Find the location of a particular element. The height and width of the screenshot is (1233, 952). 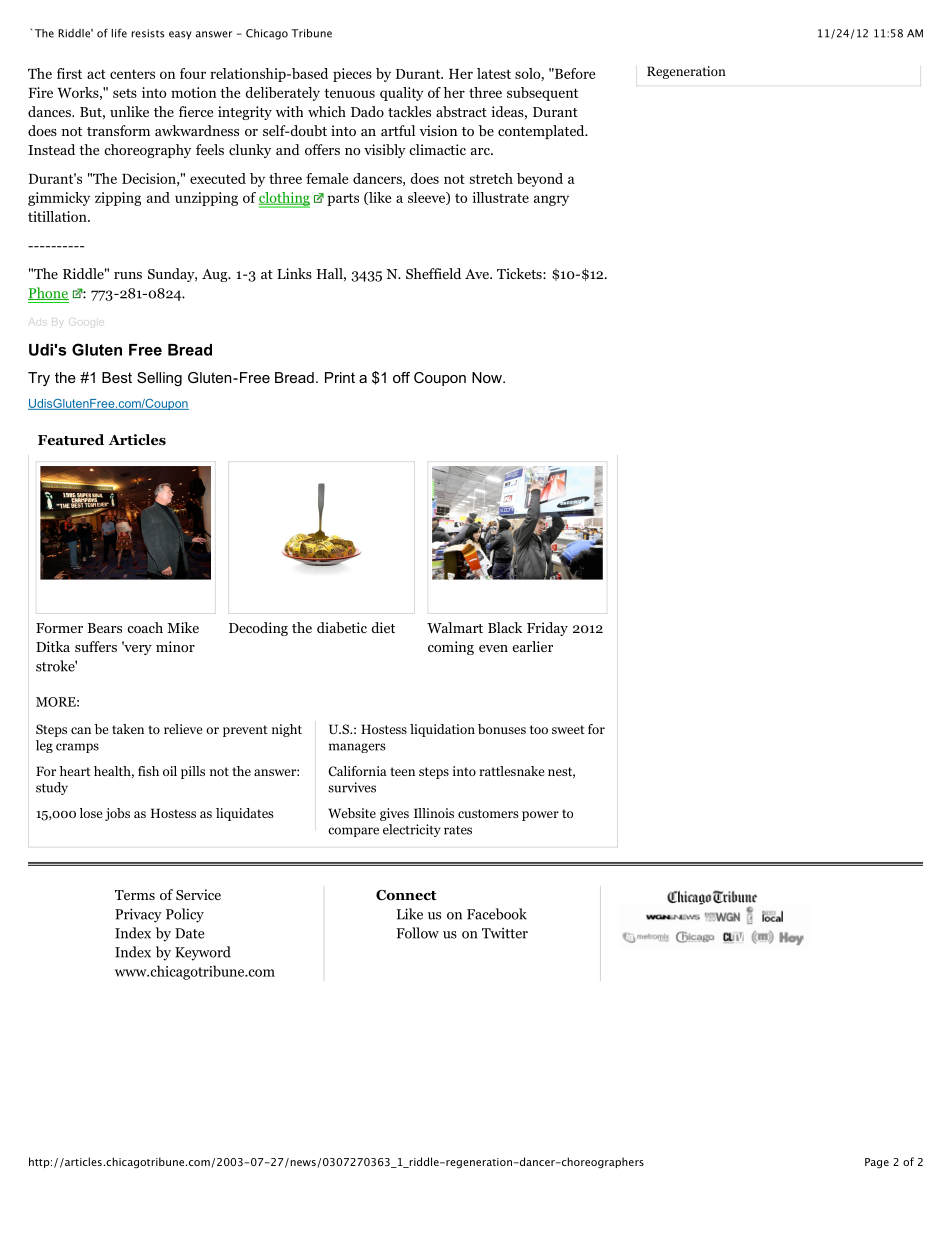

Walmart is located at coordinates (455, 627).
